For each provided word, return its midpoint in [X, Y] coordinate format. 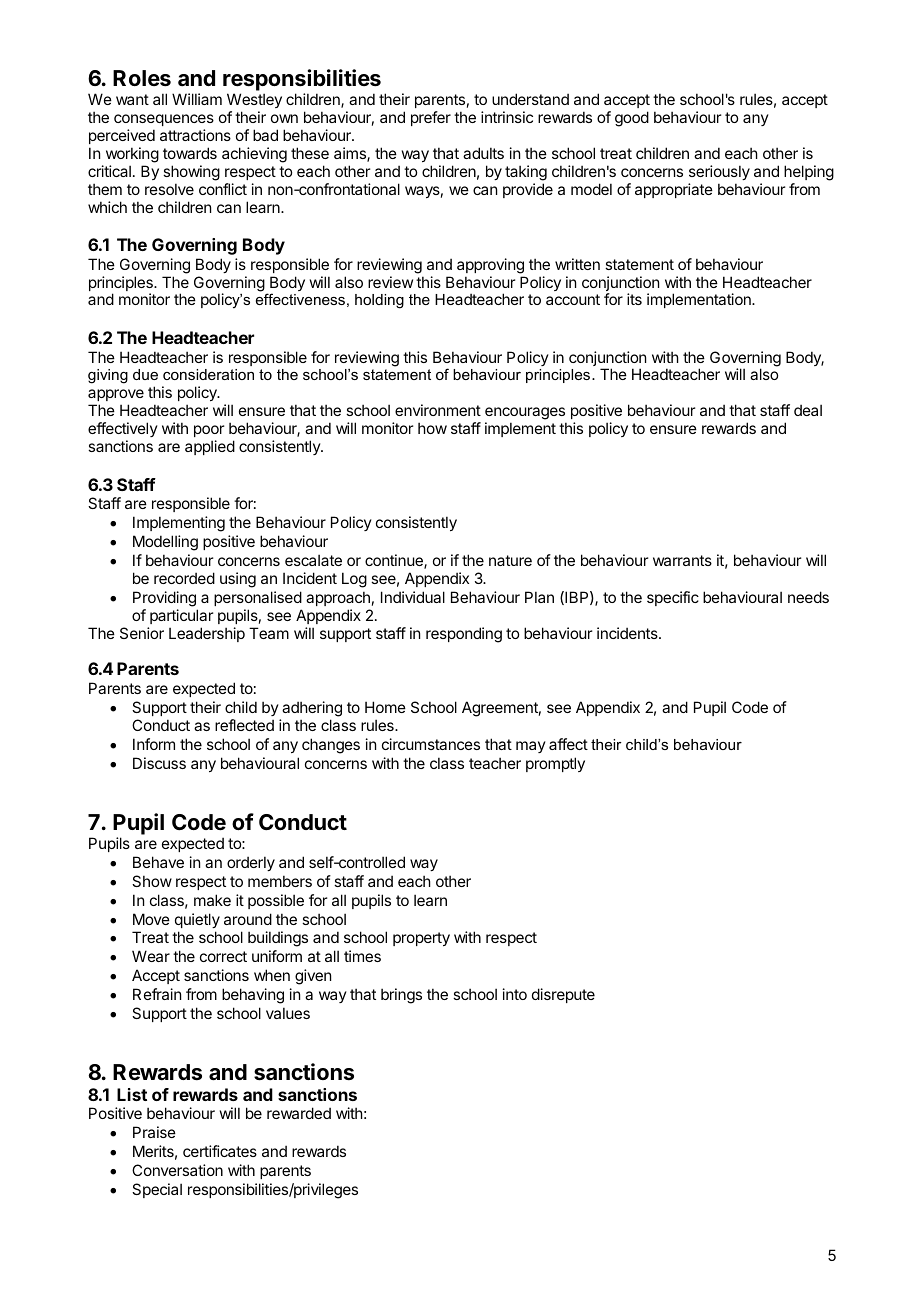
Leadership [207, 634]
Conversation [177, 1170]
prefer [431, 118]
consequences [164, 120]
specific [673, 598]
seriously [719, 172]
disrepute [563, 995]
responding [464, 635]
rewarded [299, 1113]
